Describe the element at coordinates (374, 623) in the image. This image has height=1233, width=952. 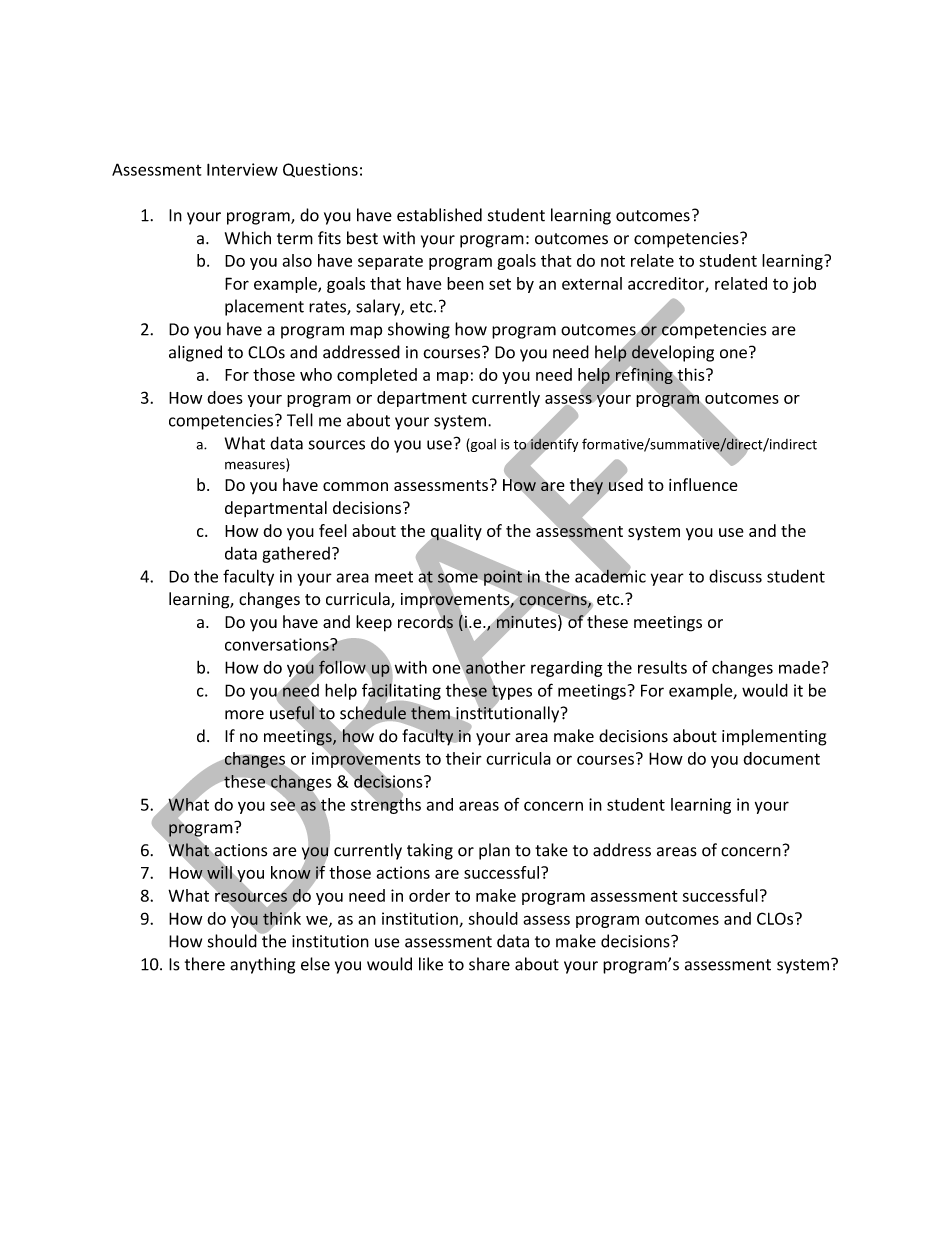
I see `keep` at that location.
